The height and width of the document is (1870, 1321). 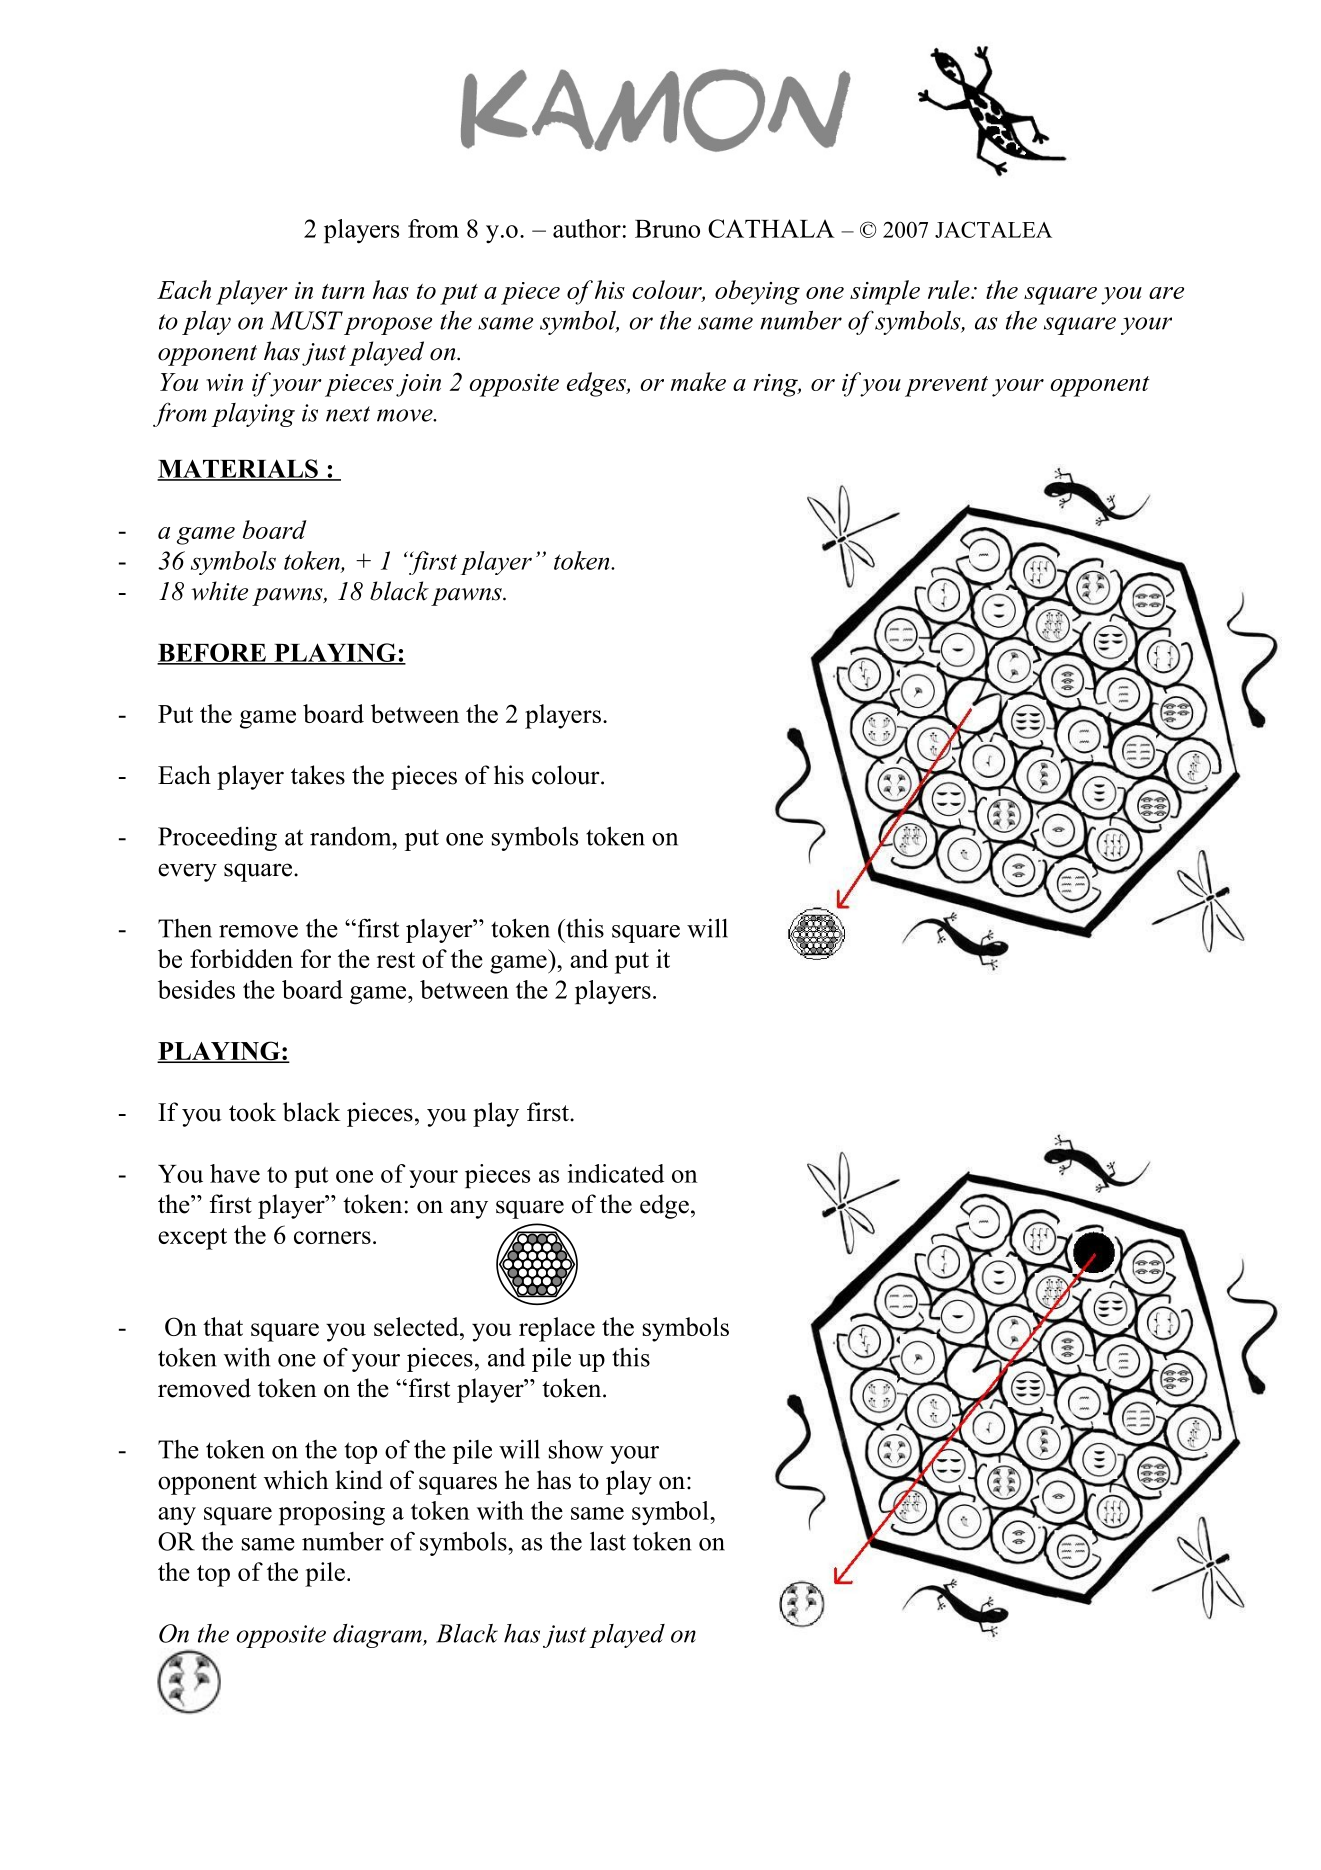 What do you see at coordinates (332, 1513) in the document?
I see `proposing` at bounding box center [332, 1513].
